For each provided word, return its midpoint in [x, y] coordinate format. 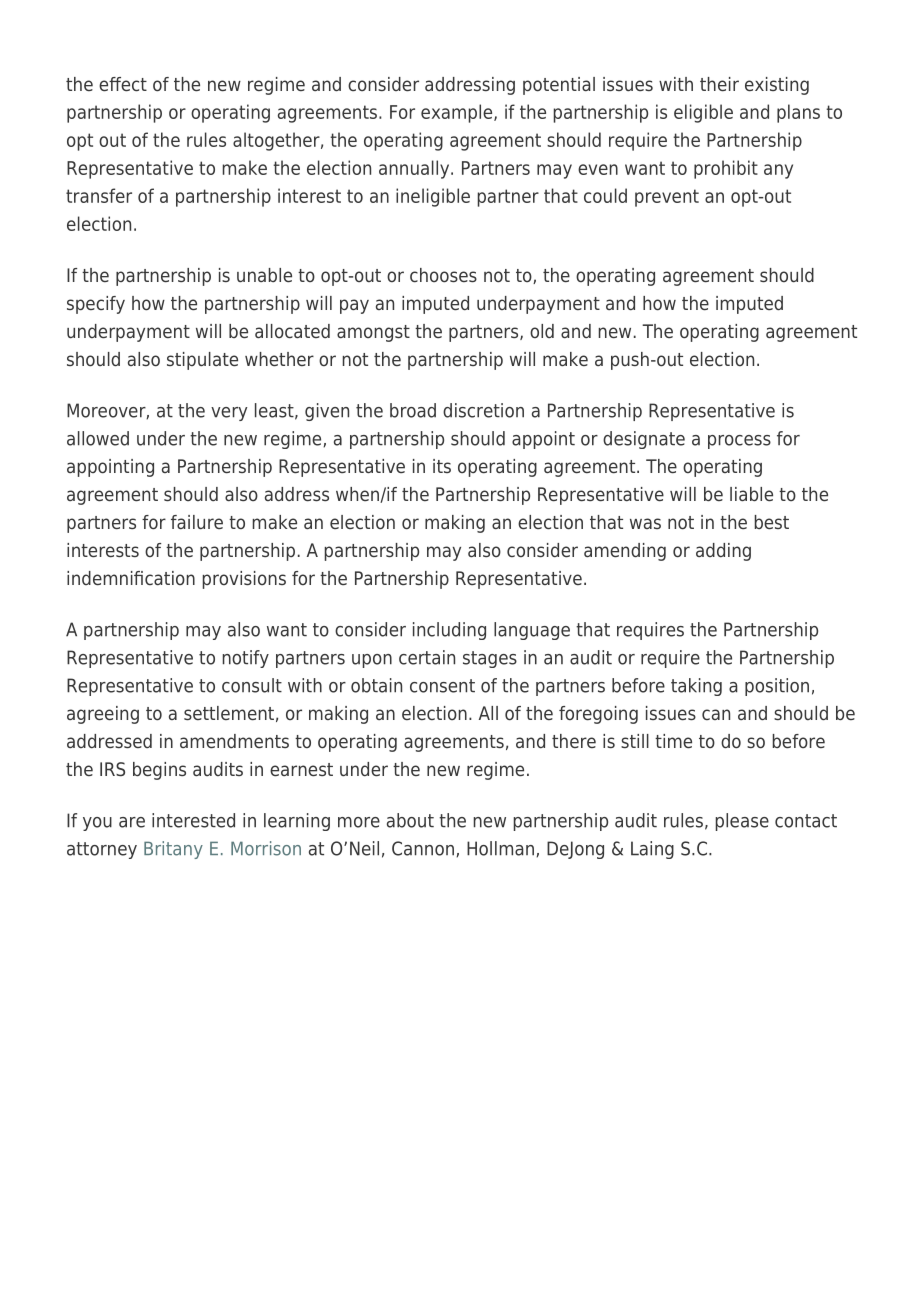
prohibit [726, 169]
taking [696, 687]
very [229, 414]
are [132, 822]
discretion [483, 410]
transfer [99, 195]
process [739, 442]
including [449, 631]
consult [252, 685]
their [719, 84]
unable [264, 275]
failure [197, 522]
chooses [443, 275]
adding [723, 552]
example [458, 113]
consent [442, 686]
